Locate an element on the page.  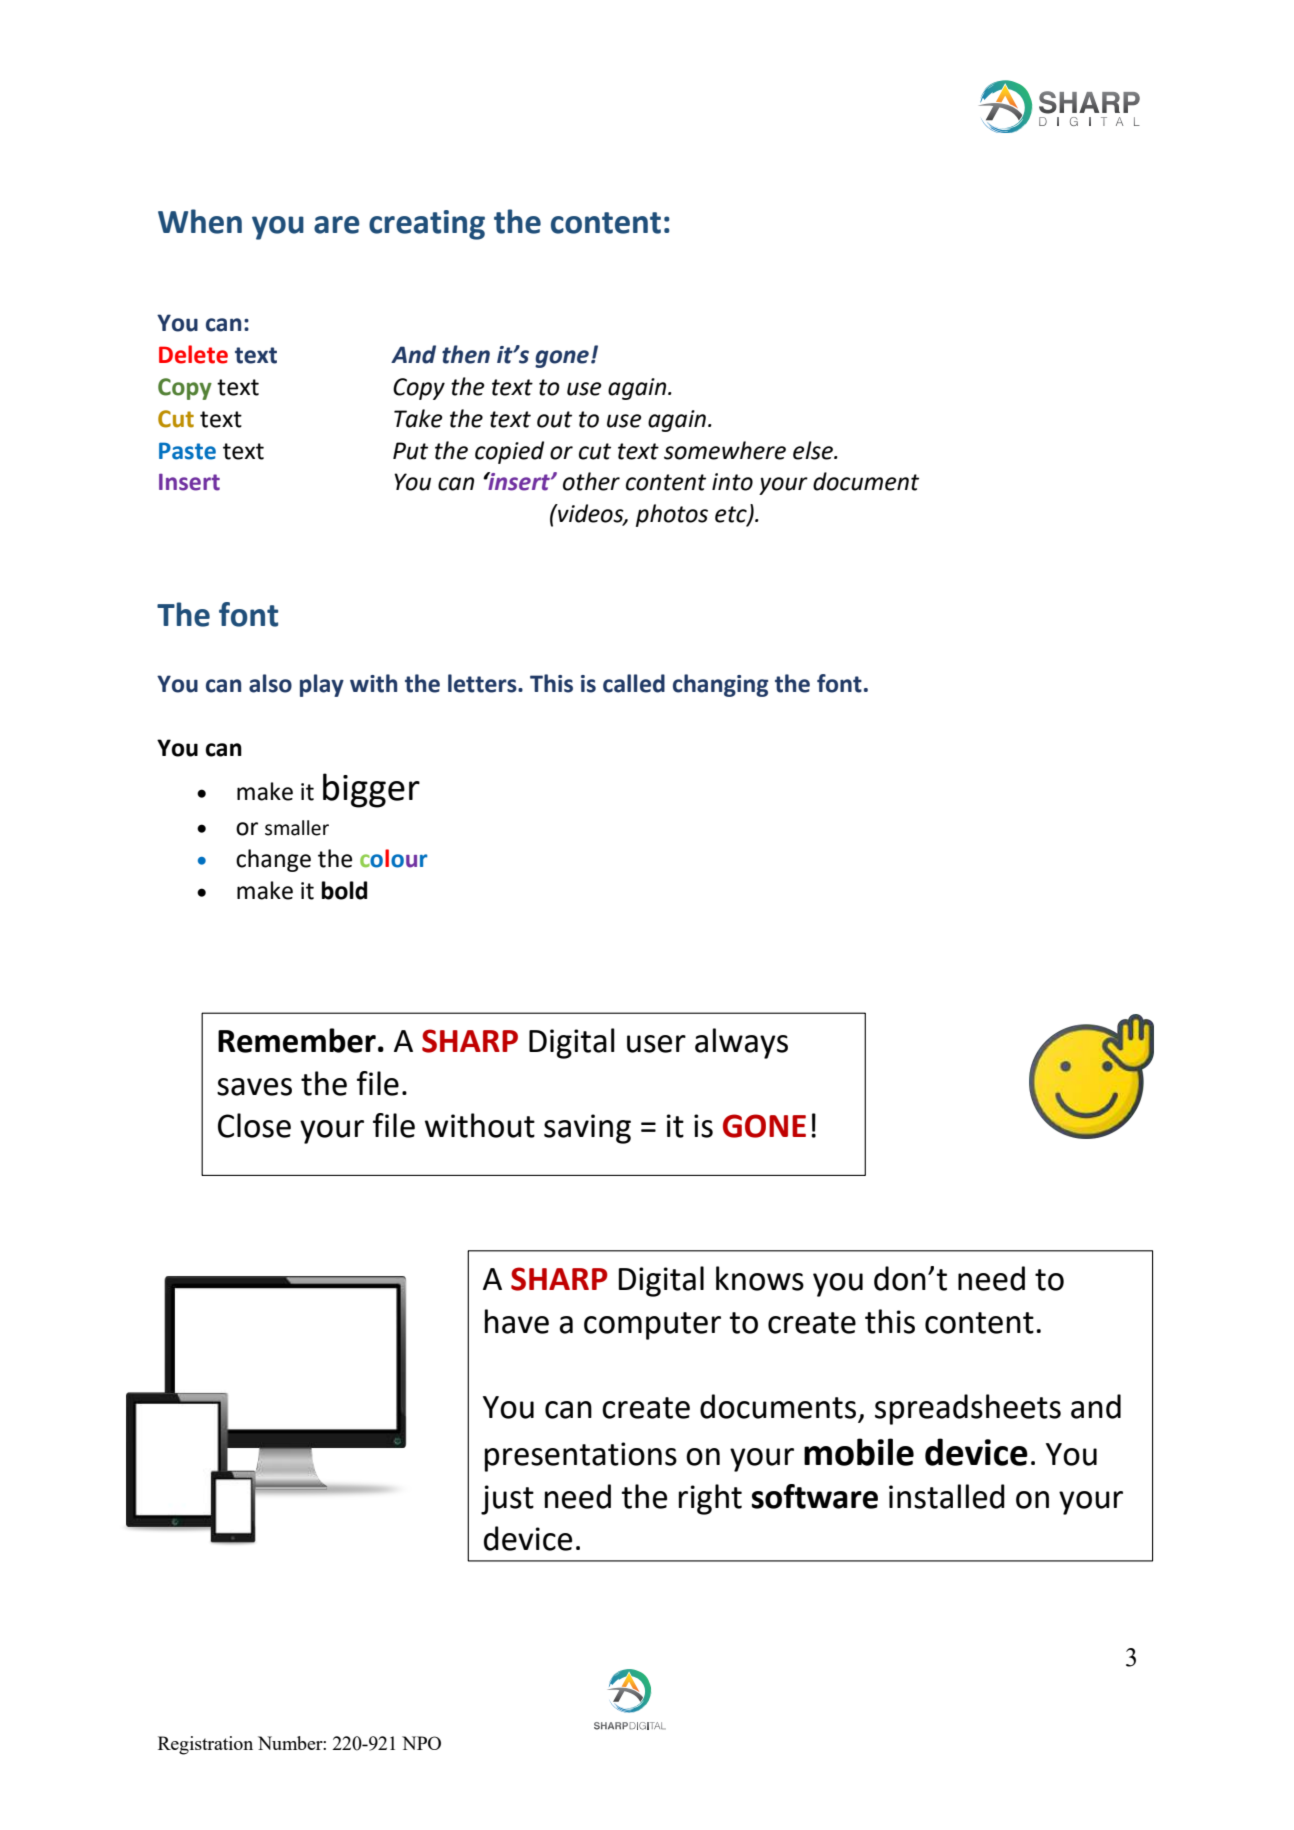
Remember is located at coordinates (297, 1040).
